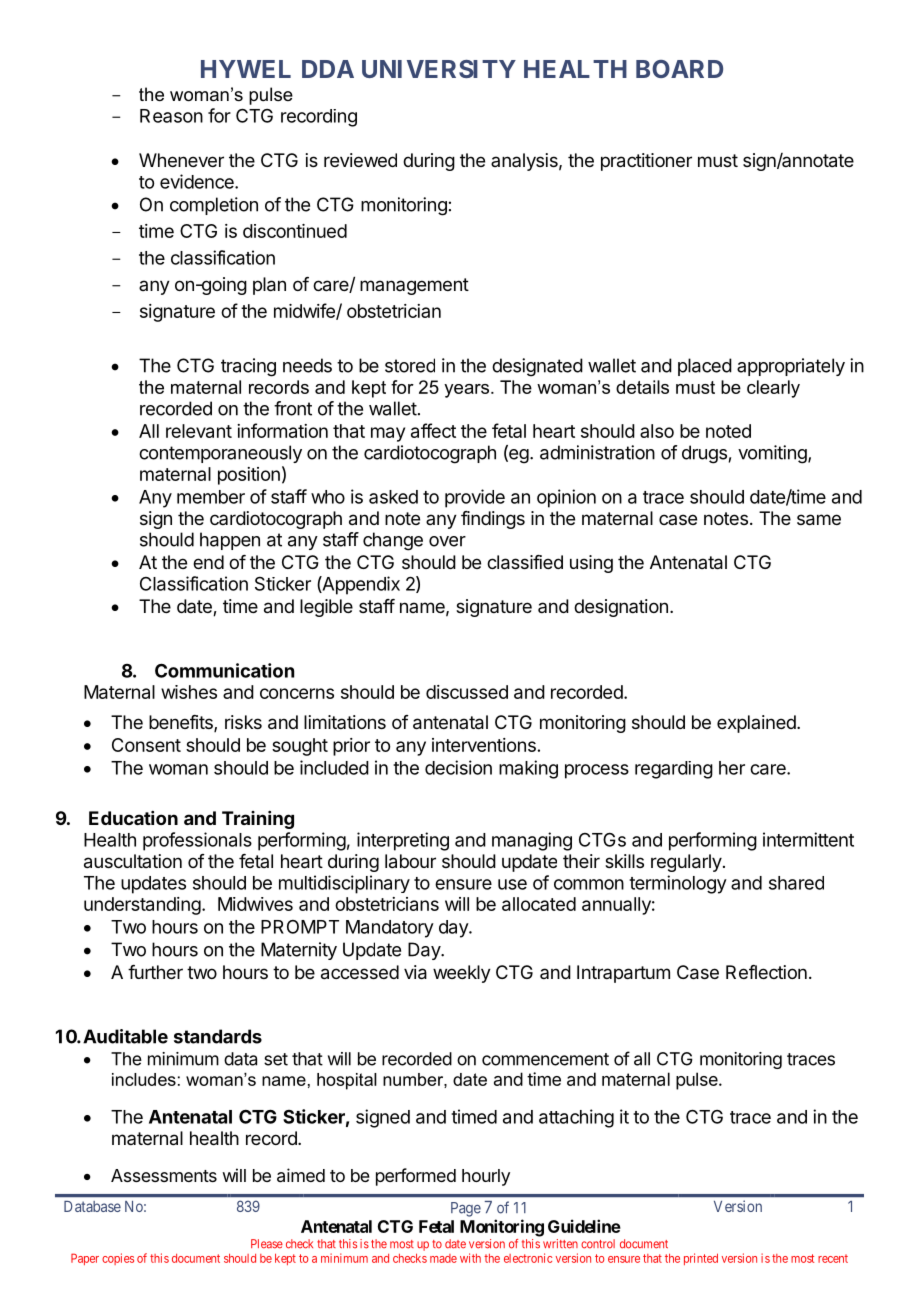  Describe the element at coordinates (164, 1175) in the image. I see `Assessments` at that location.
